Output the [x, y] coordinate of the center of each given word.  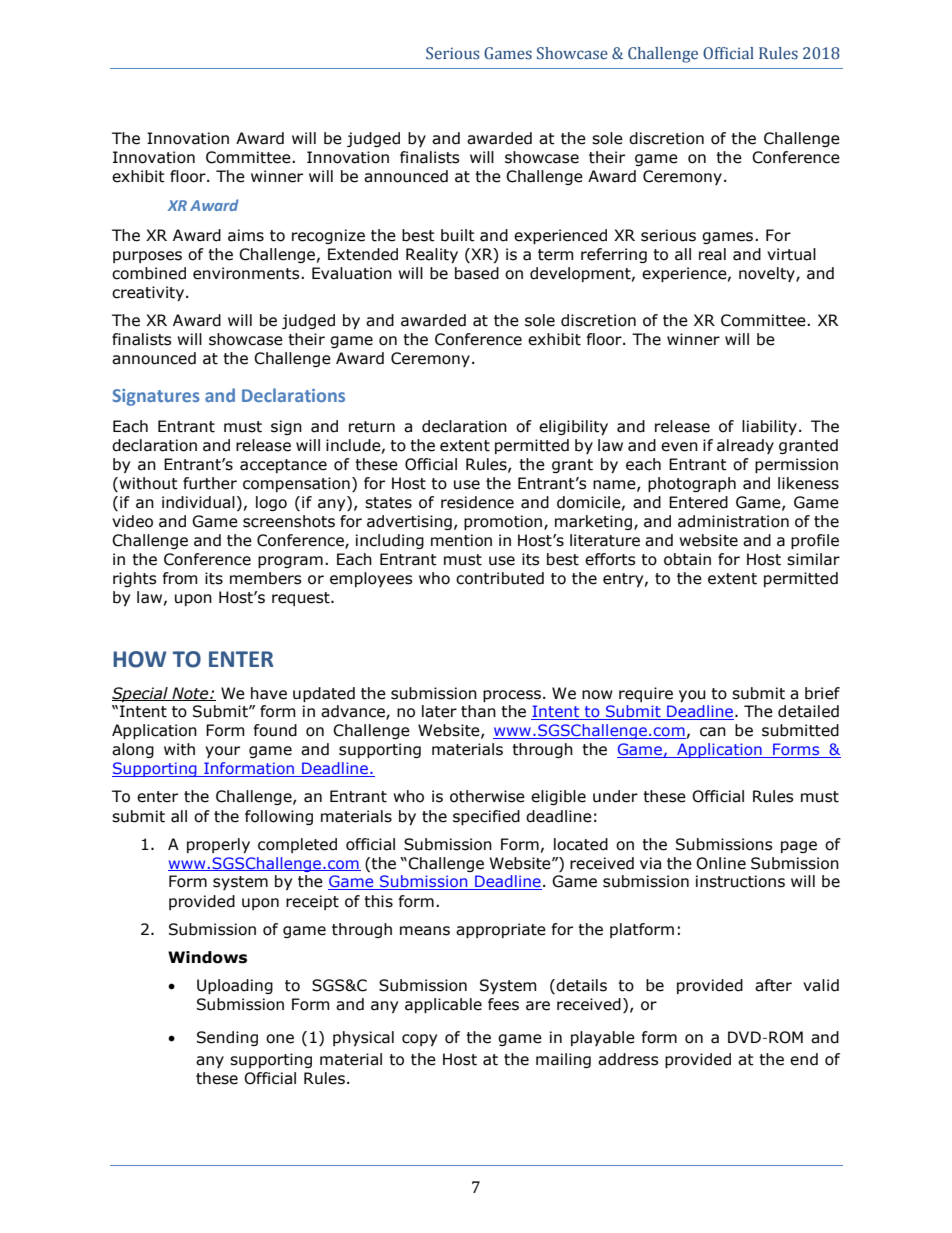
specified [486, 817]
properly [218, 845]
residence [477, 502]
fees [503, 1004]
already [745, 446]
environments [247, 273]
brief [822, 693]
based [477, 273]
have [269, 693]
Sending [227, 1038]
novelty [768, 274]
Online [721, 863]
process [512, 696]
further [210, 483]
